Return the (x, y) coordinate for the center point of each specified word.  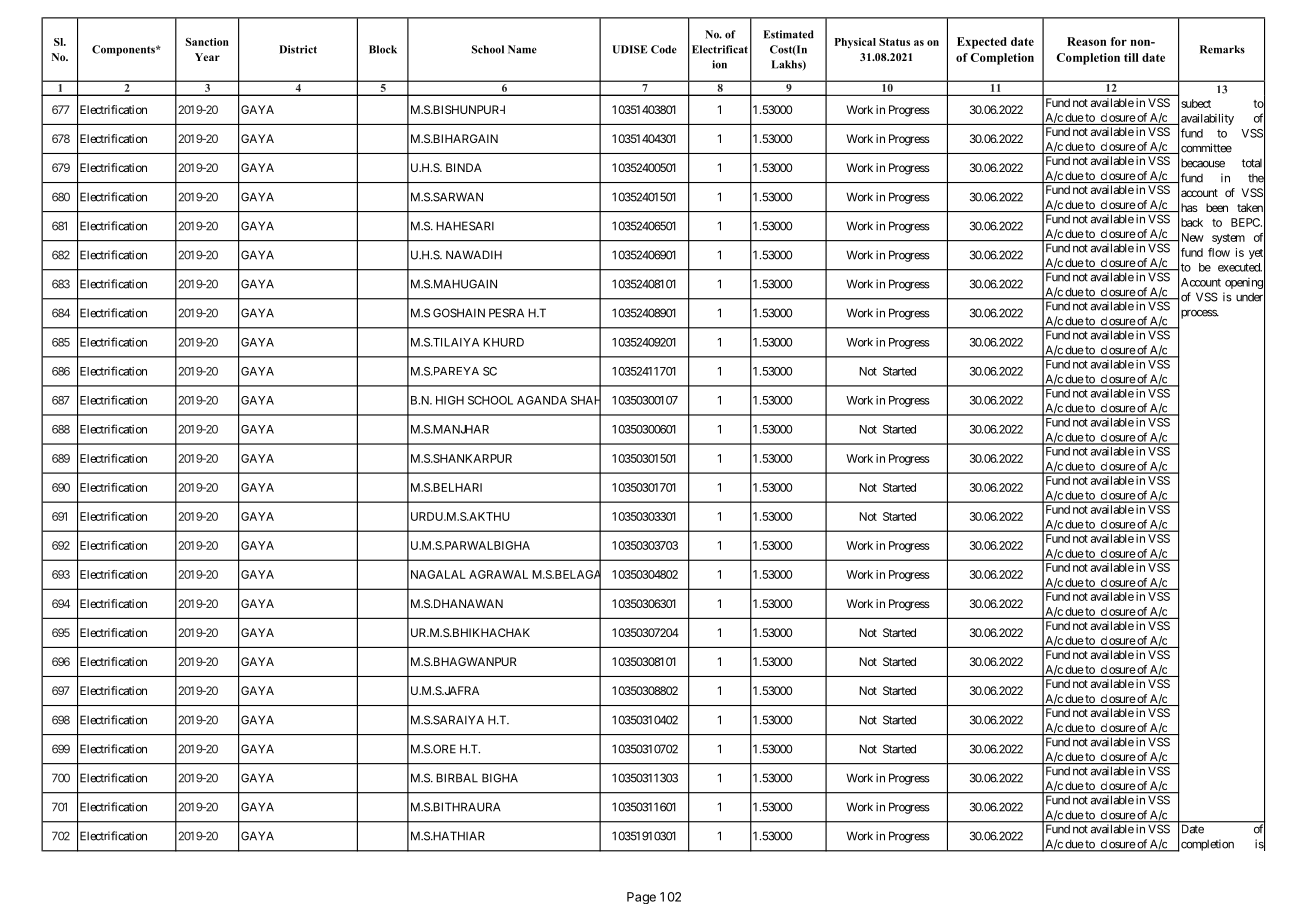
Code (664, 49)
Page (641, 898)
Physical (855, 43)
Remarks (1222, 49)
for (1119, 41)
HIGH (450, 400)
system (1228, 239)
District (298, 49)
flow (1219, 252)
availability (1206, 119)
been (1217, 207)
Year (207, 57)
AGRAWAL (498, 574)
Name (522, 49)
